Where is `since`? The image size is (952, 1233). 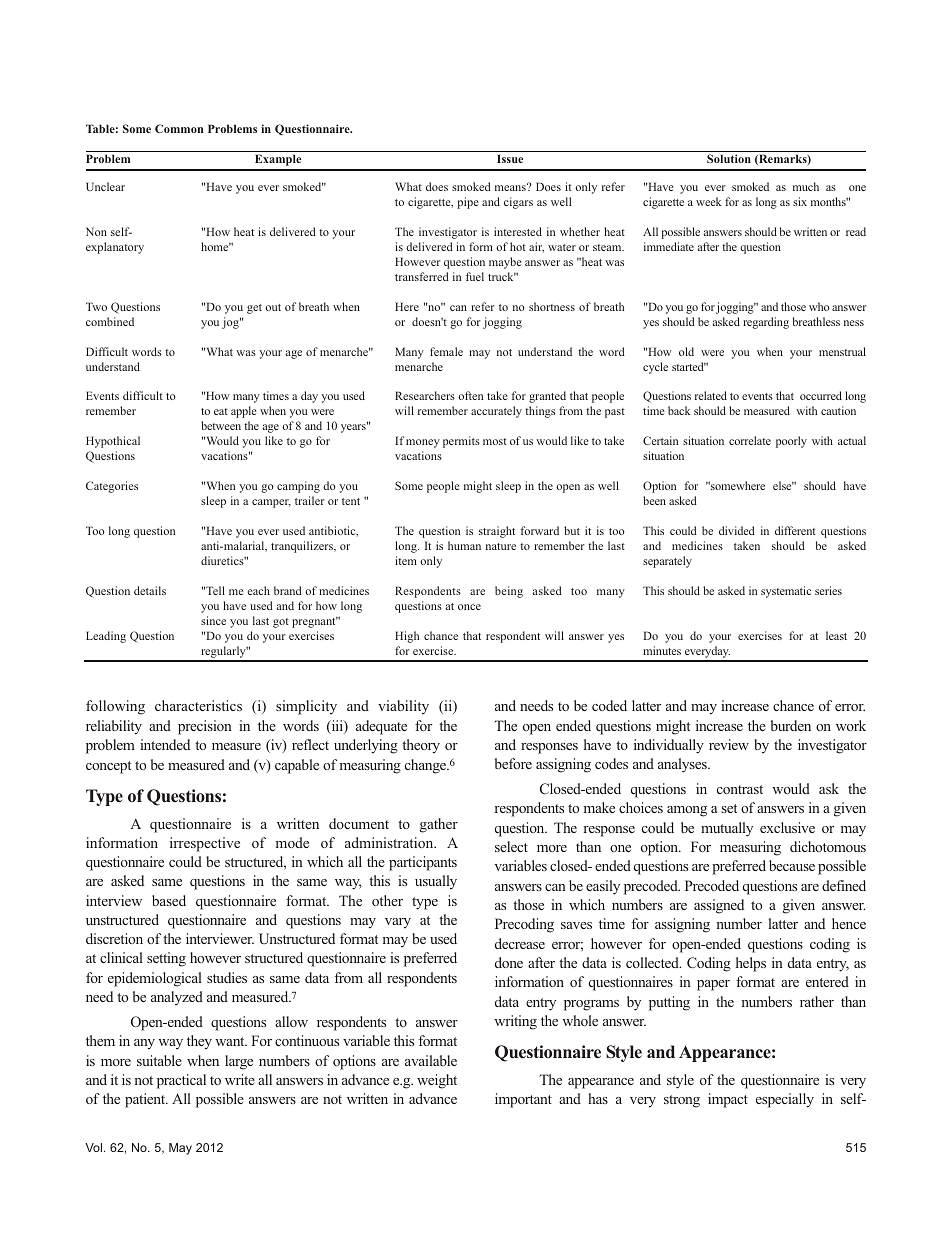
since is located at coordinates (213, 620).
